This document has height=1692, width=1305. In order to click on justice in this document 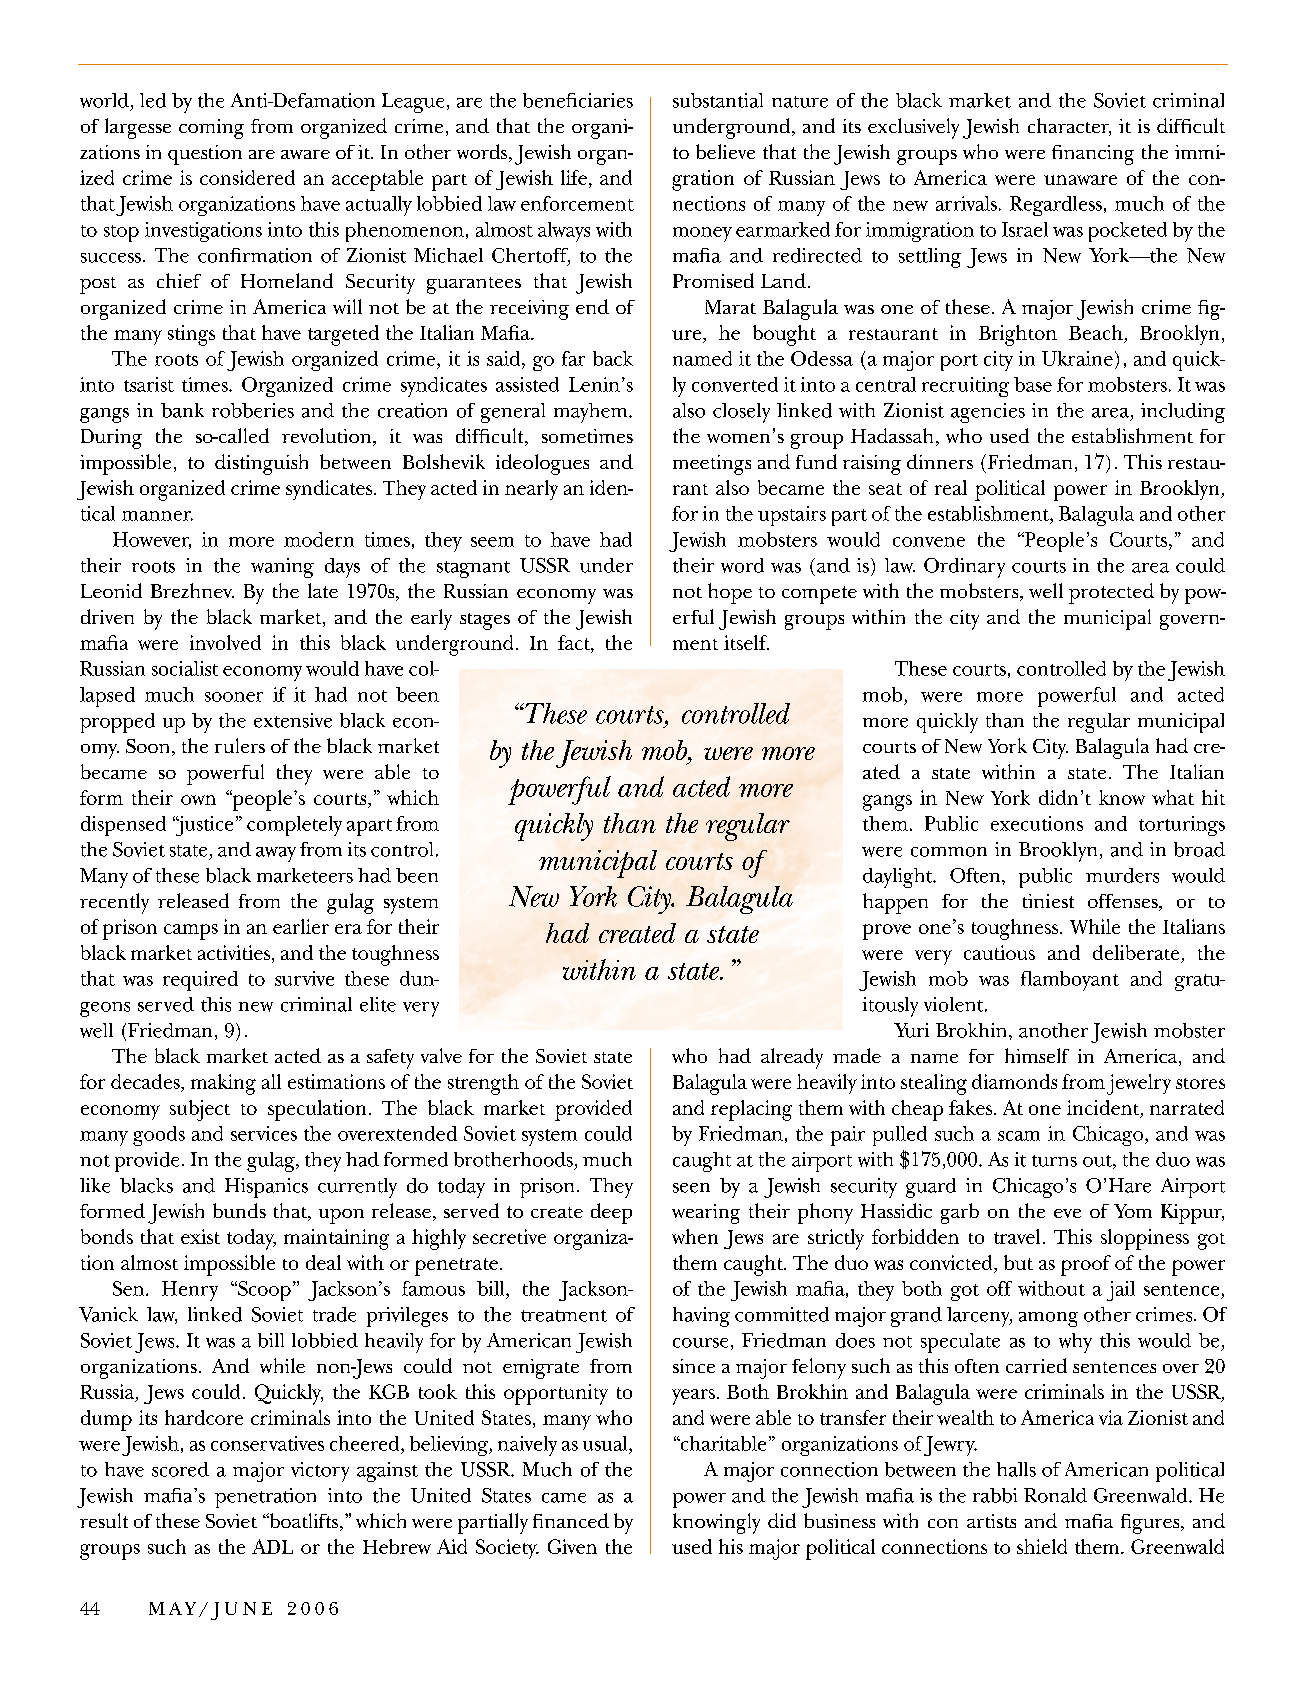, I will do `click(203, 826)`.
